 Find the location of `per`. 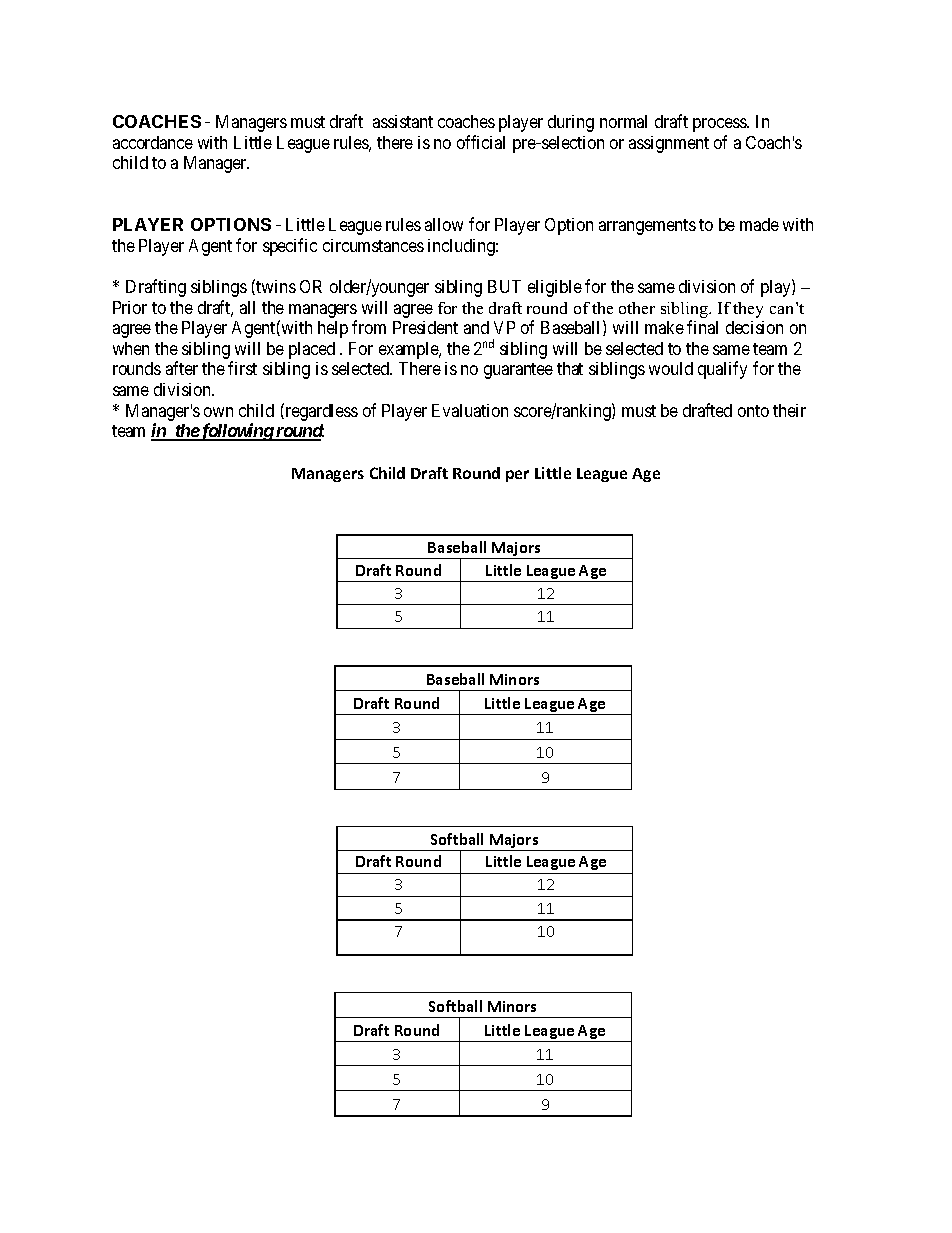

per is located at coordinates (517, 476).
